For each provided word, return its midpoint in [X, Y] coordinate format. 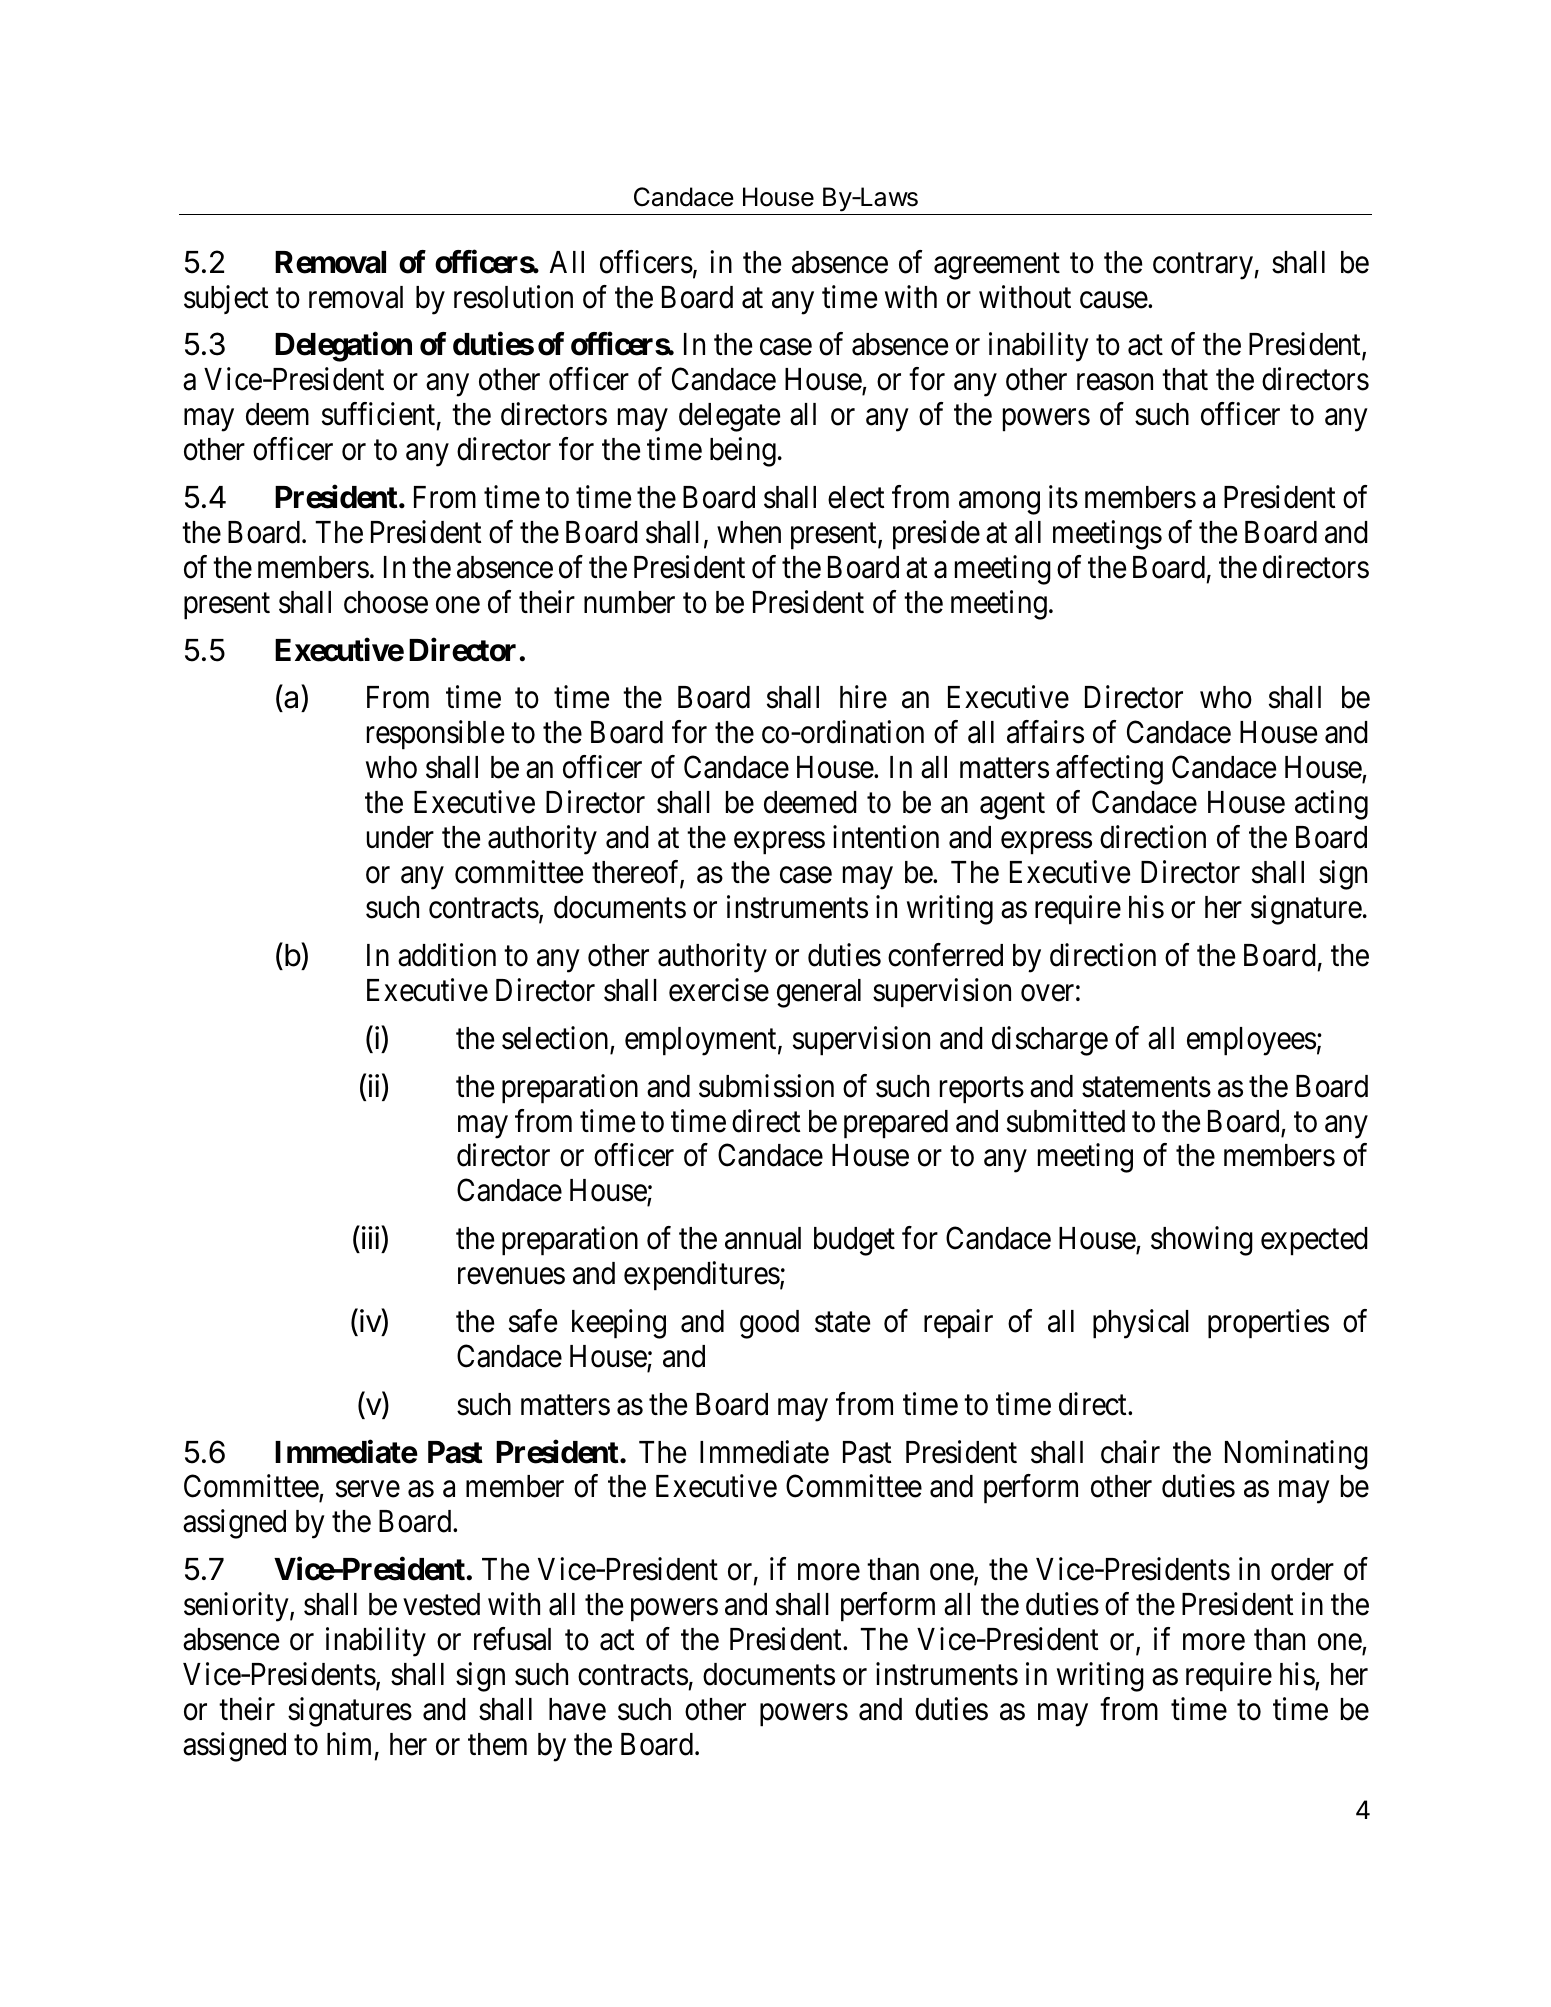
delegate [729, 417]
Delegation [343, 347]
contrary [1204, 266]
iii [370, 1237]
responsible [435, 735]
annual [763, 1238]
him [349, 1743]
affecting [1109, 770]
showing [1202, 1241]
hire [863, 697]
